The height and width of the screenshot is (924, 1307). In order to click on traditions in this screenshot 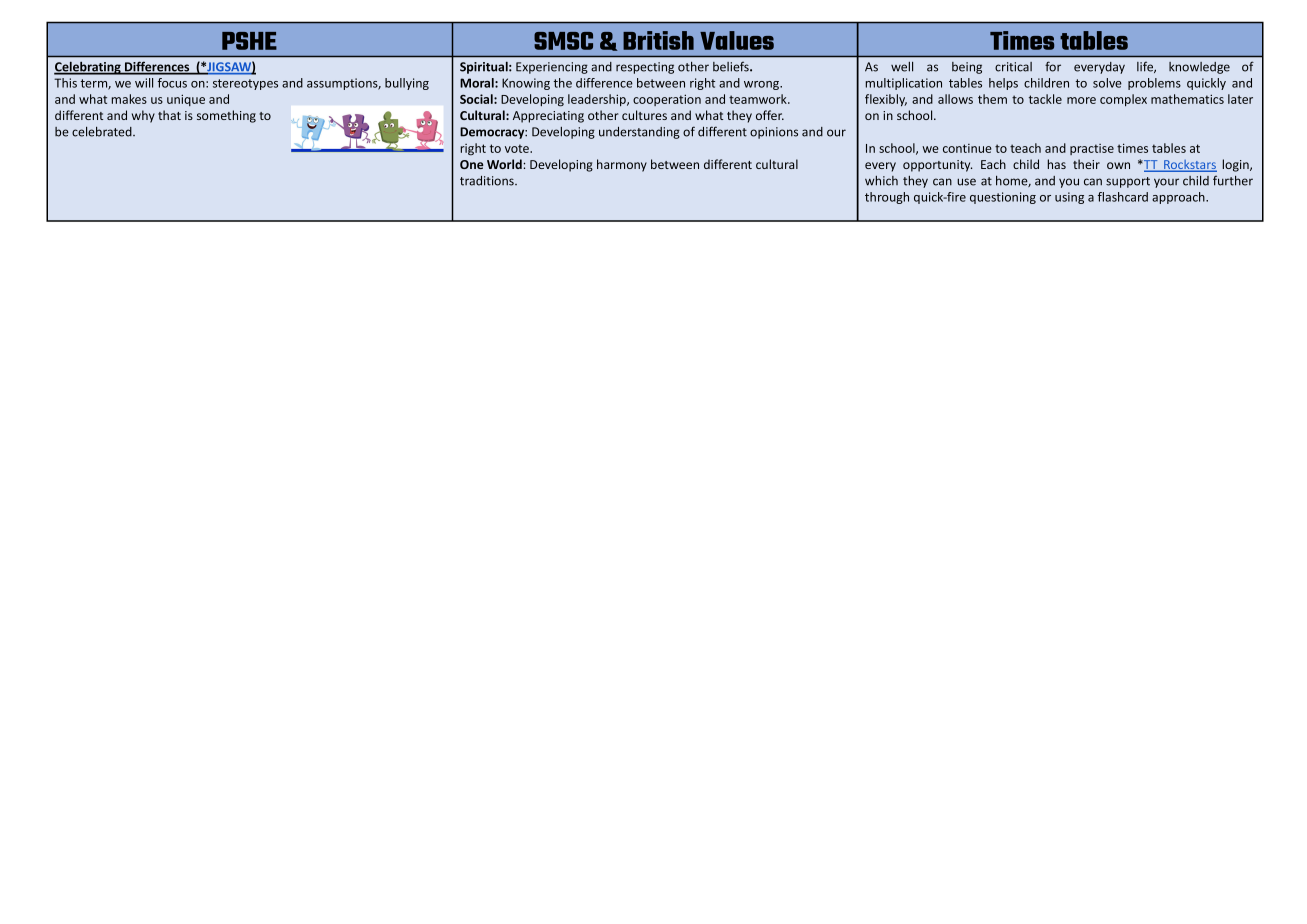, I will do `click(488, 181)`.
